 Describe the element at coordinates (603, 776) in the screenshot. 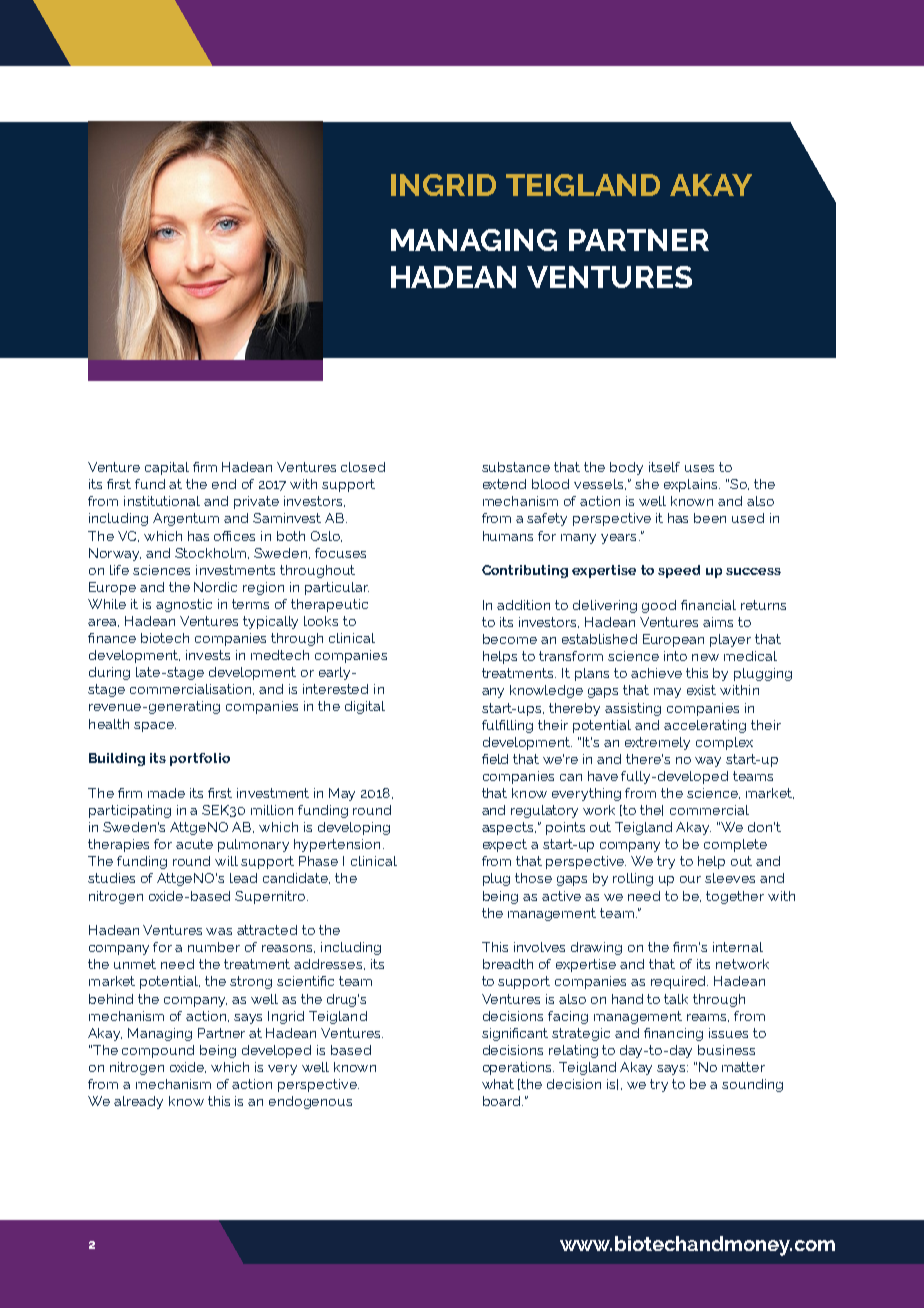

I see `have` at that location.
